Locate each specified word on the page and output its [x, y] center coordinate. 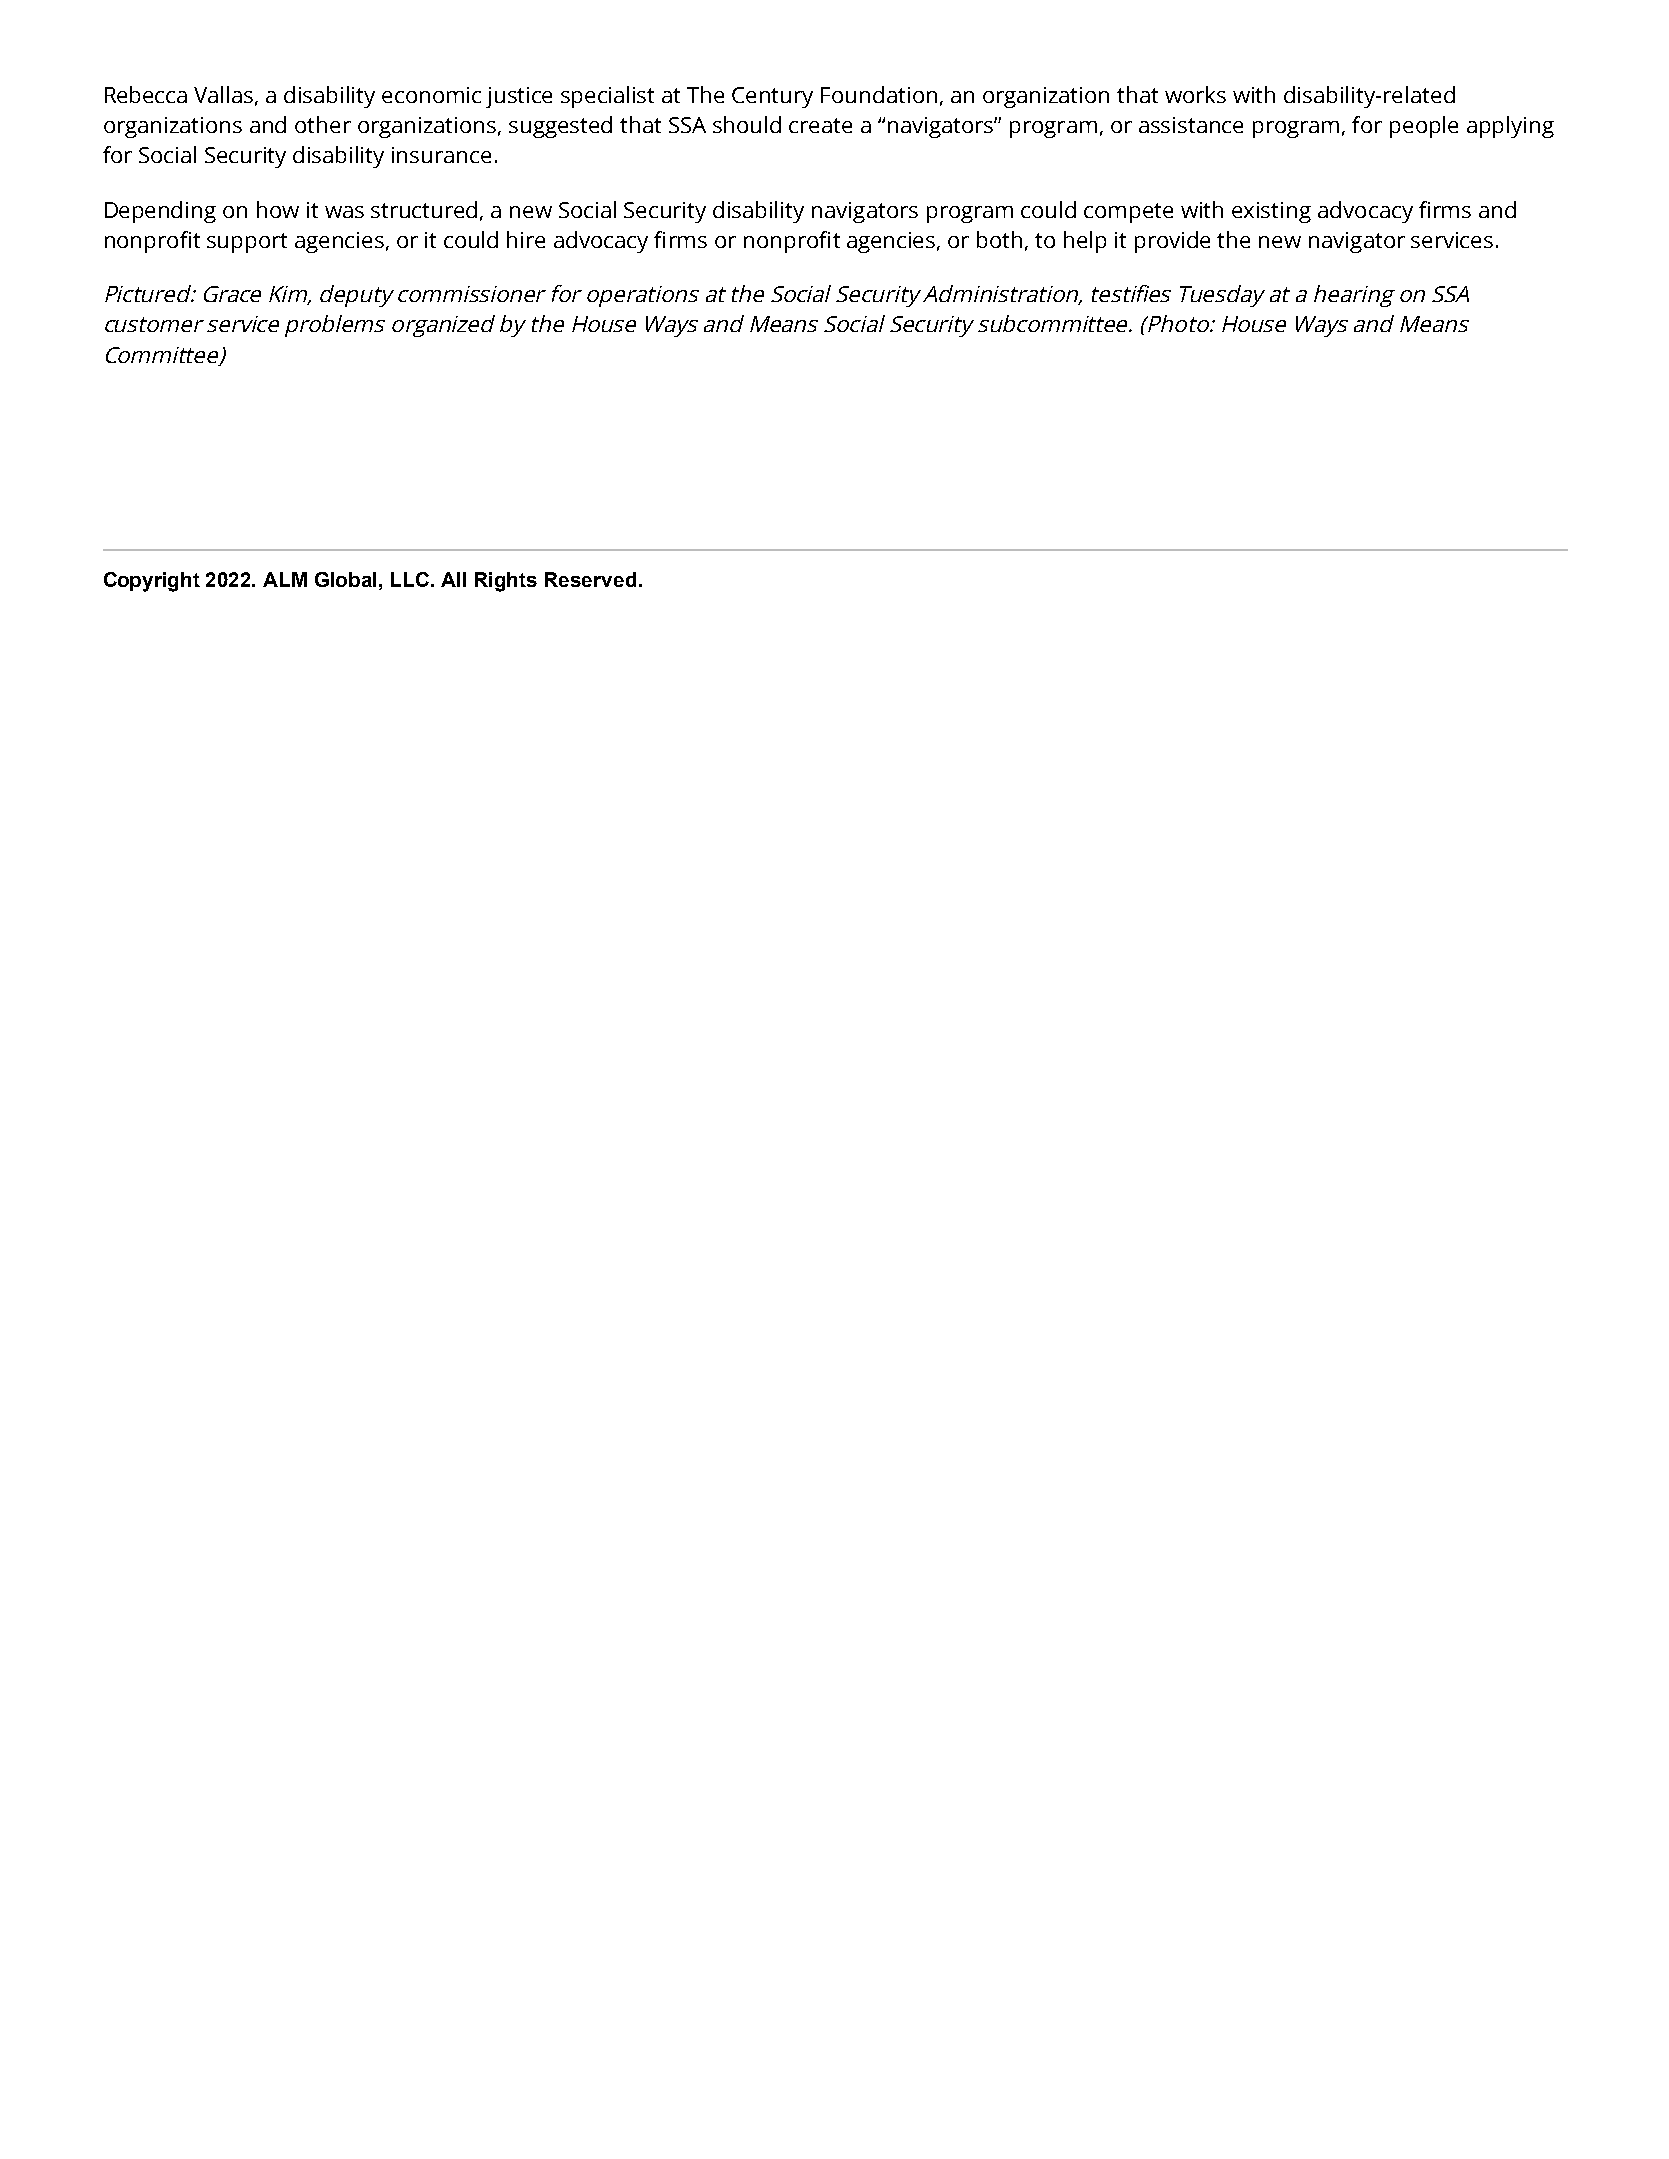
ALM [285, 579]
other [323, 124]
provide [1172, 242]
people [1424, 127]
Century [772, 97]
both [999, 239]
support [247, 243]
